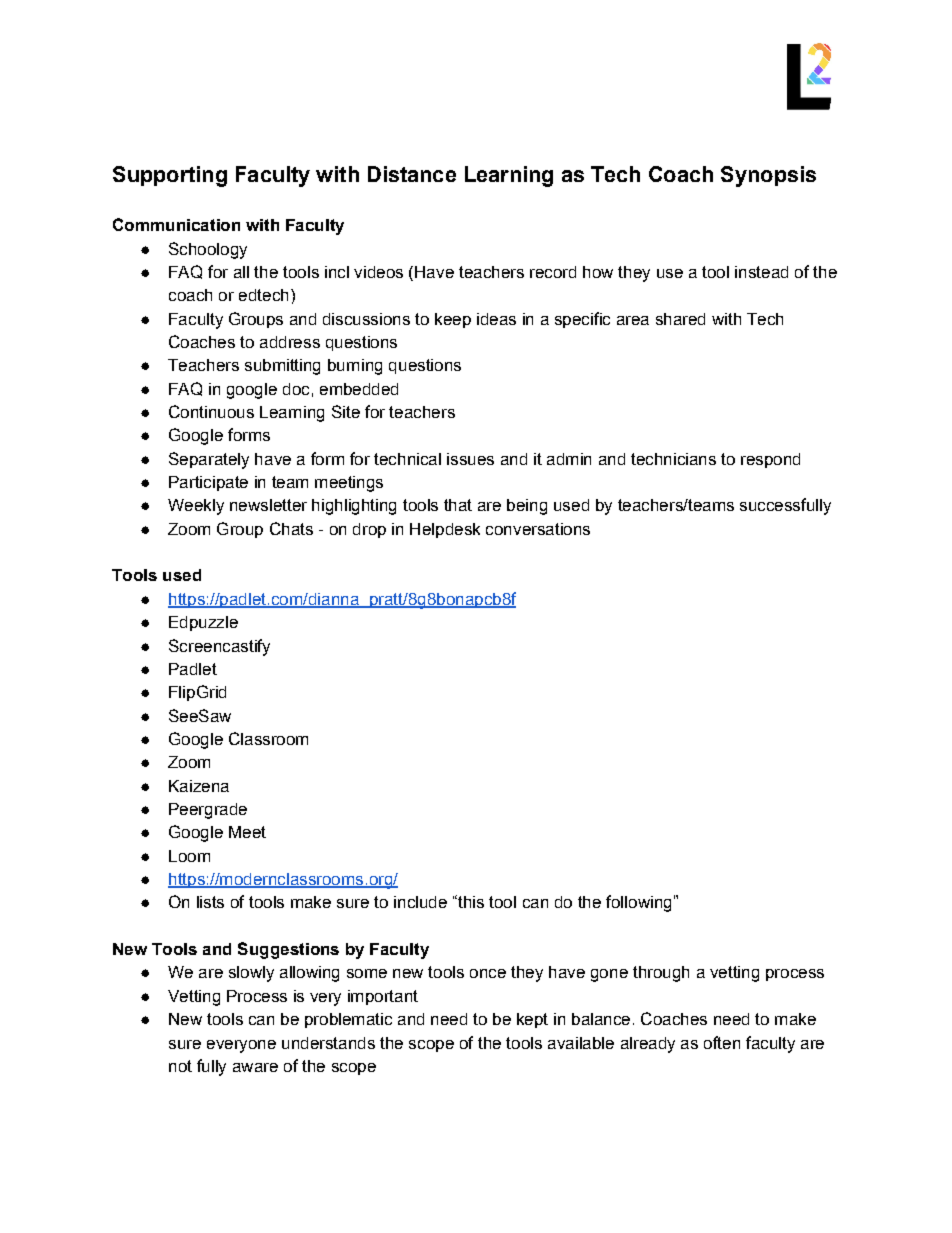  I want to click on Distance, so click(412, 174).
